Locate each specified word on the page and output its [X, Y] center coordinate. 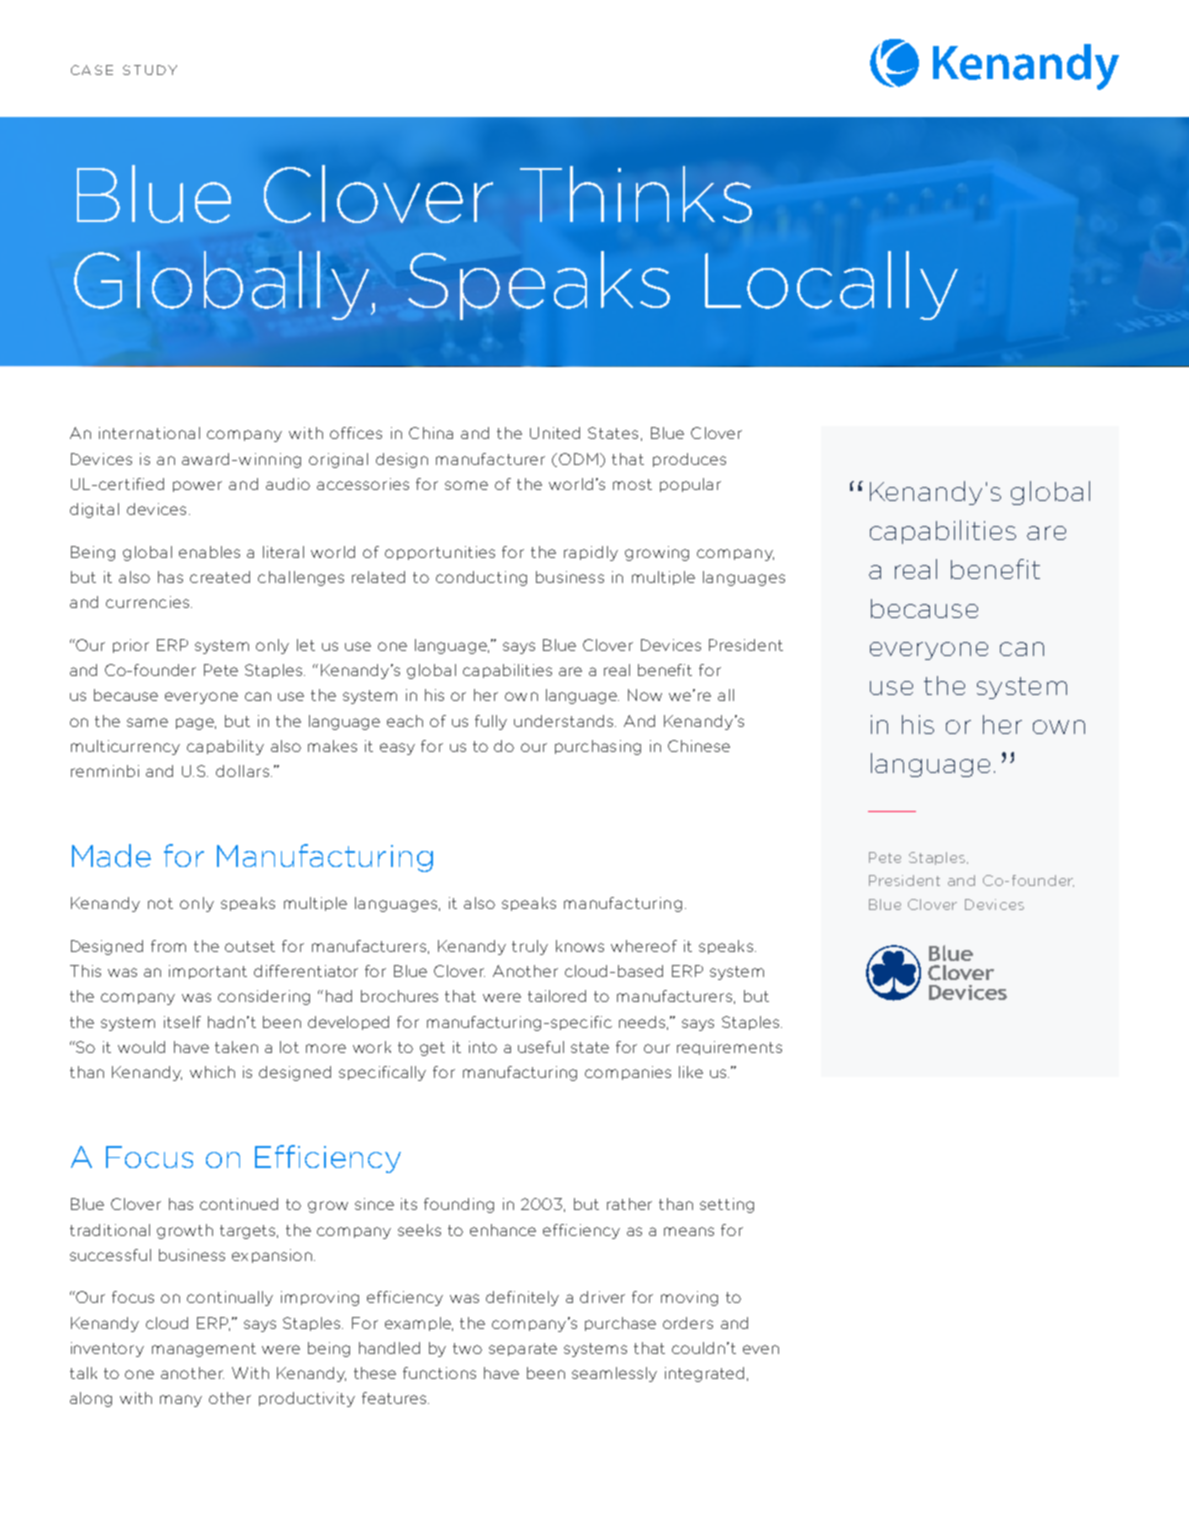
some [466, 485]
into [483, 1047]
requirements [729, 1048]
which [212, 1072]
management [204, 1350]
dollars [242, 771]
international [149, 433]
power [197, 486]
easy [397, 749]
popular [690, 485]
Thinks [636, 194]
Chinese [699, 746]
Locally [831, 285]
